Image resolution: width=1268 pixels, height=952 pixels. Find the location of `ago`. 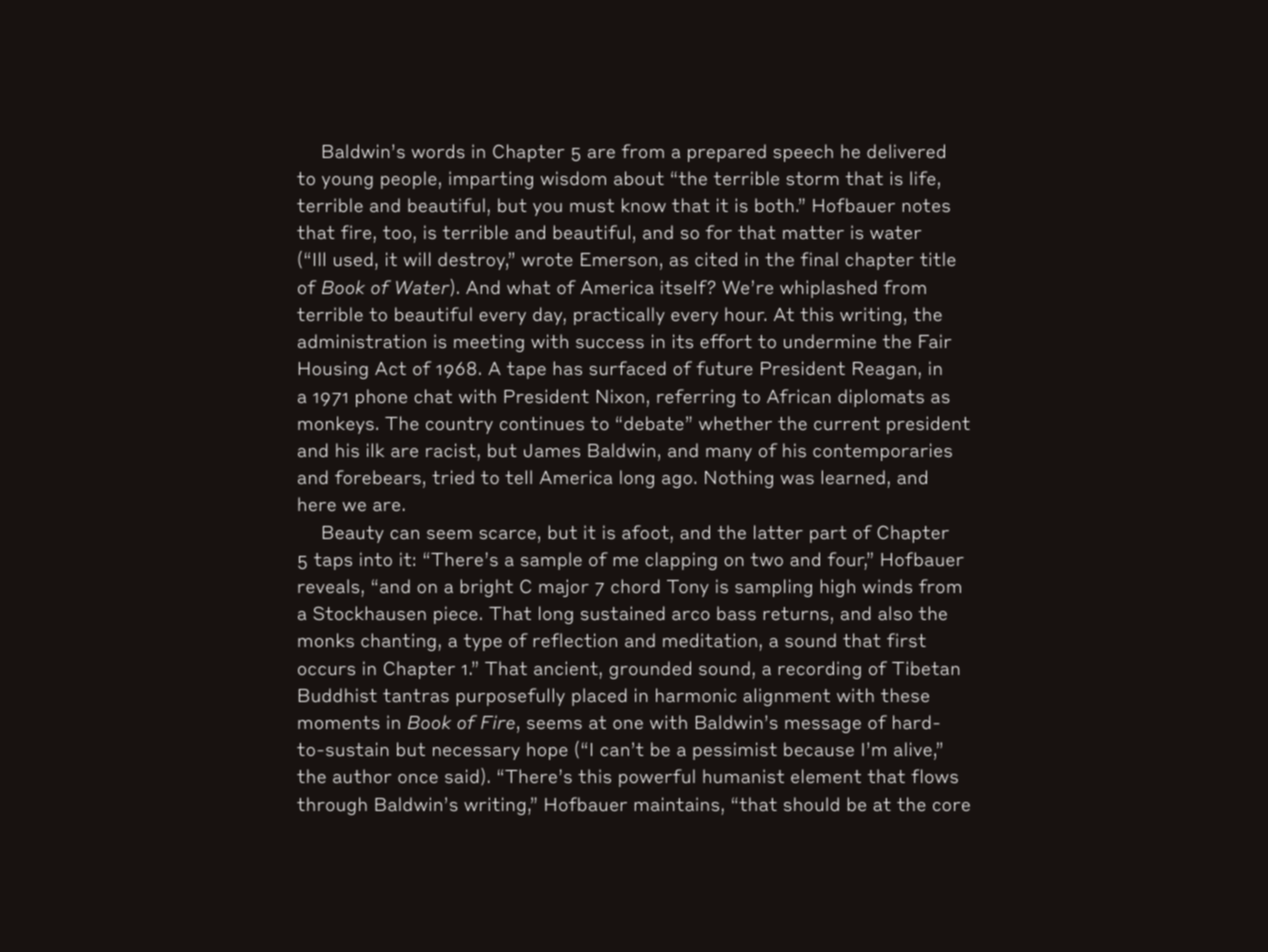

ago is located at coordinates (677, 481).
